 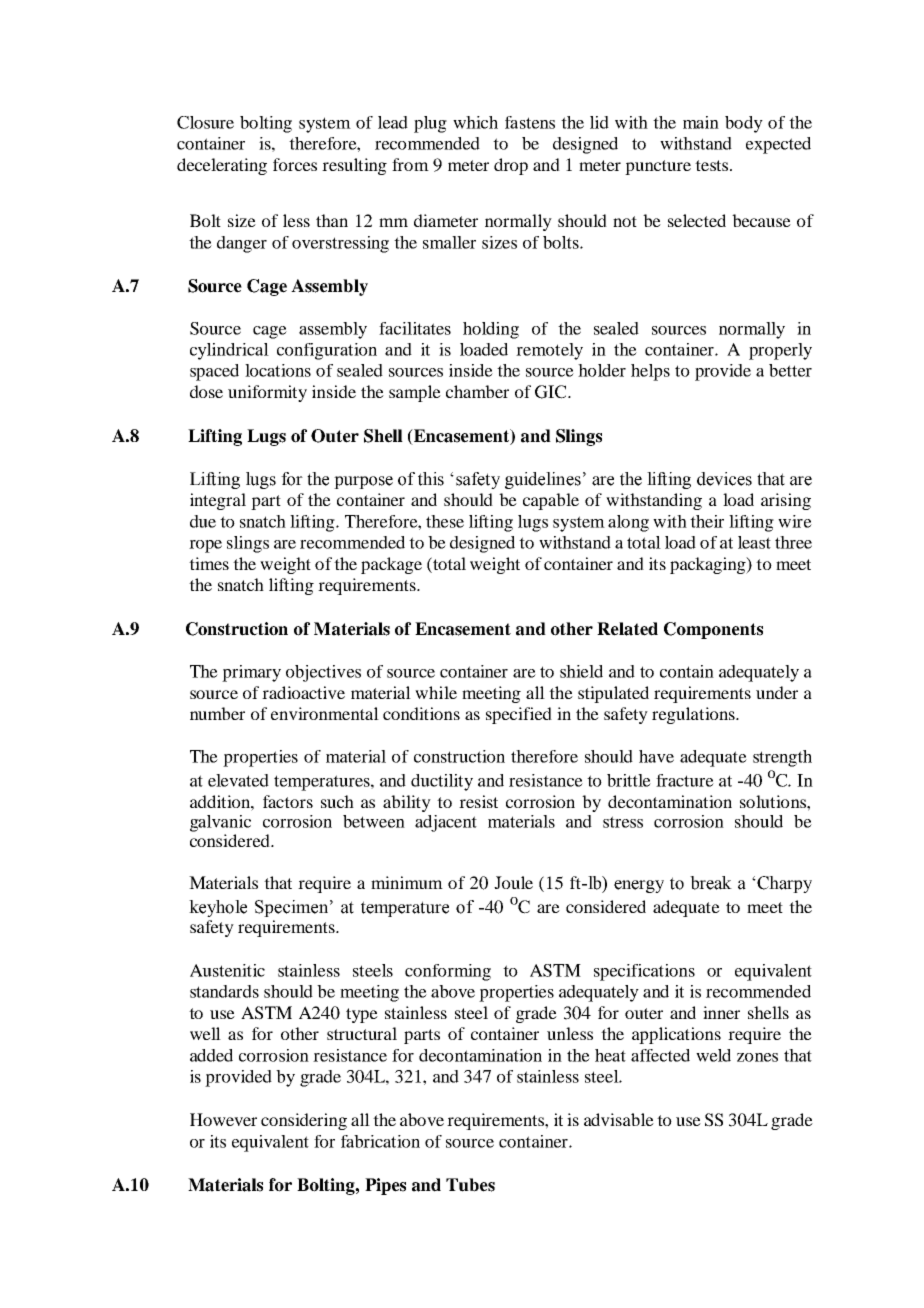 I want to click on forces, so click(x=295, y=164).
